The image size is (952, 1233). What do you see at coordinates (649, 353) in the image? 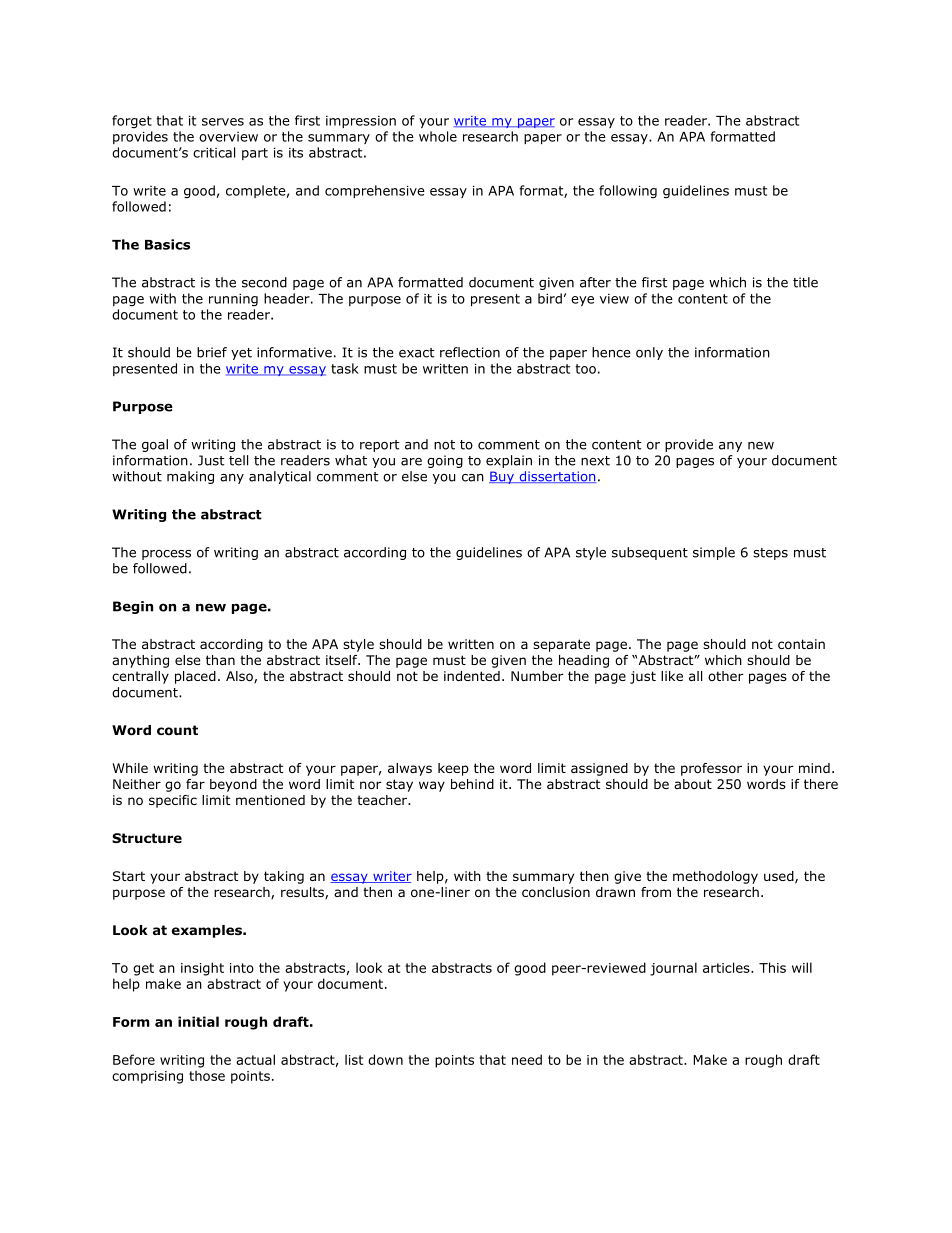
I see `only` at bounding box center [649, 353].
